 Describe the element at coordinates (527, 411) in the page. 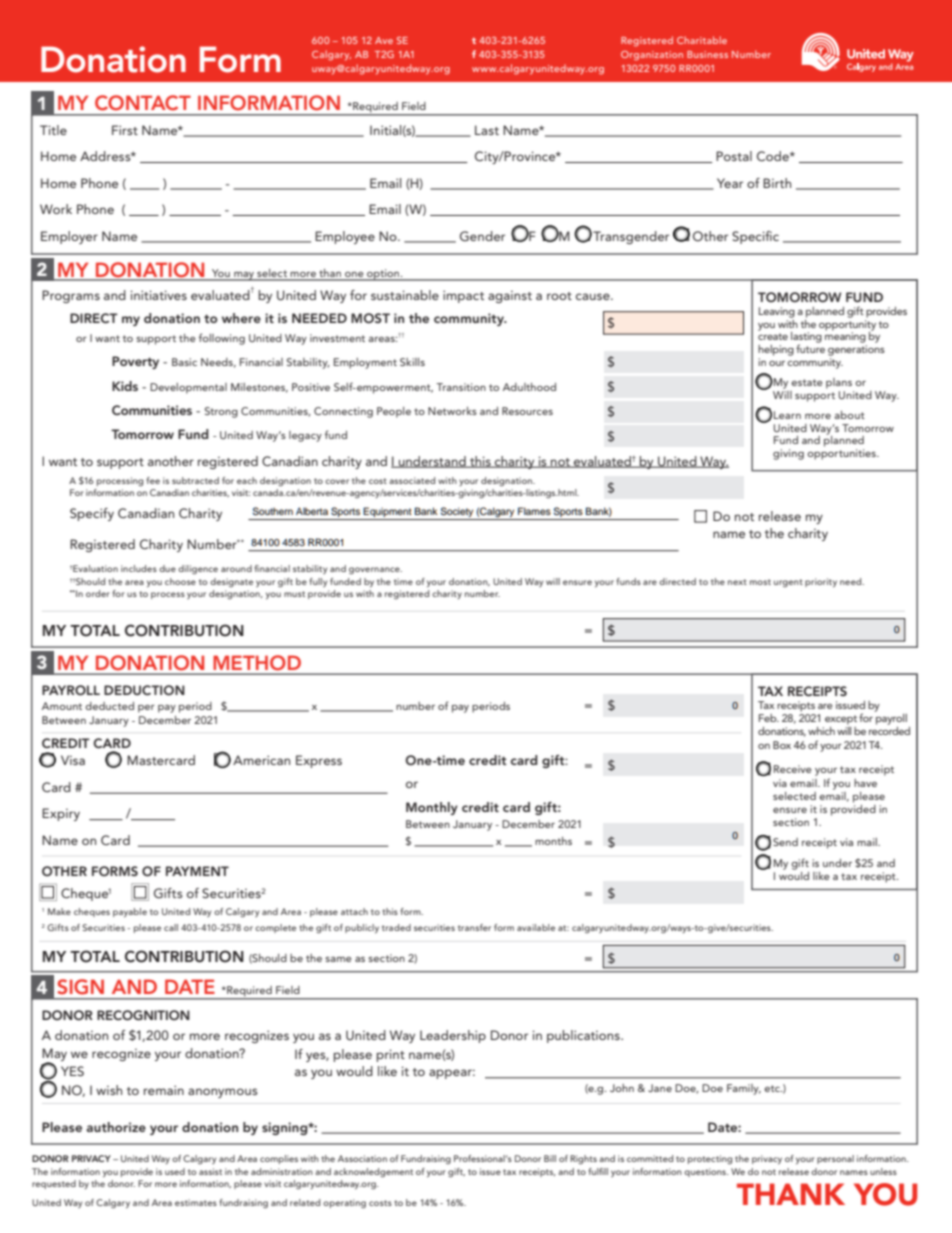

I see `Resources` at that location.
